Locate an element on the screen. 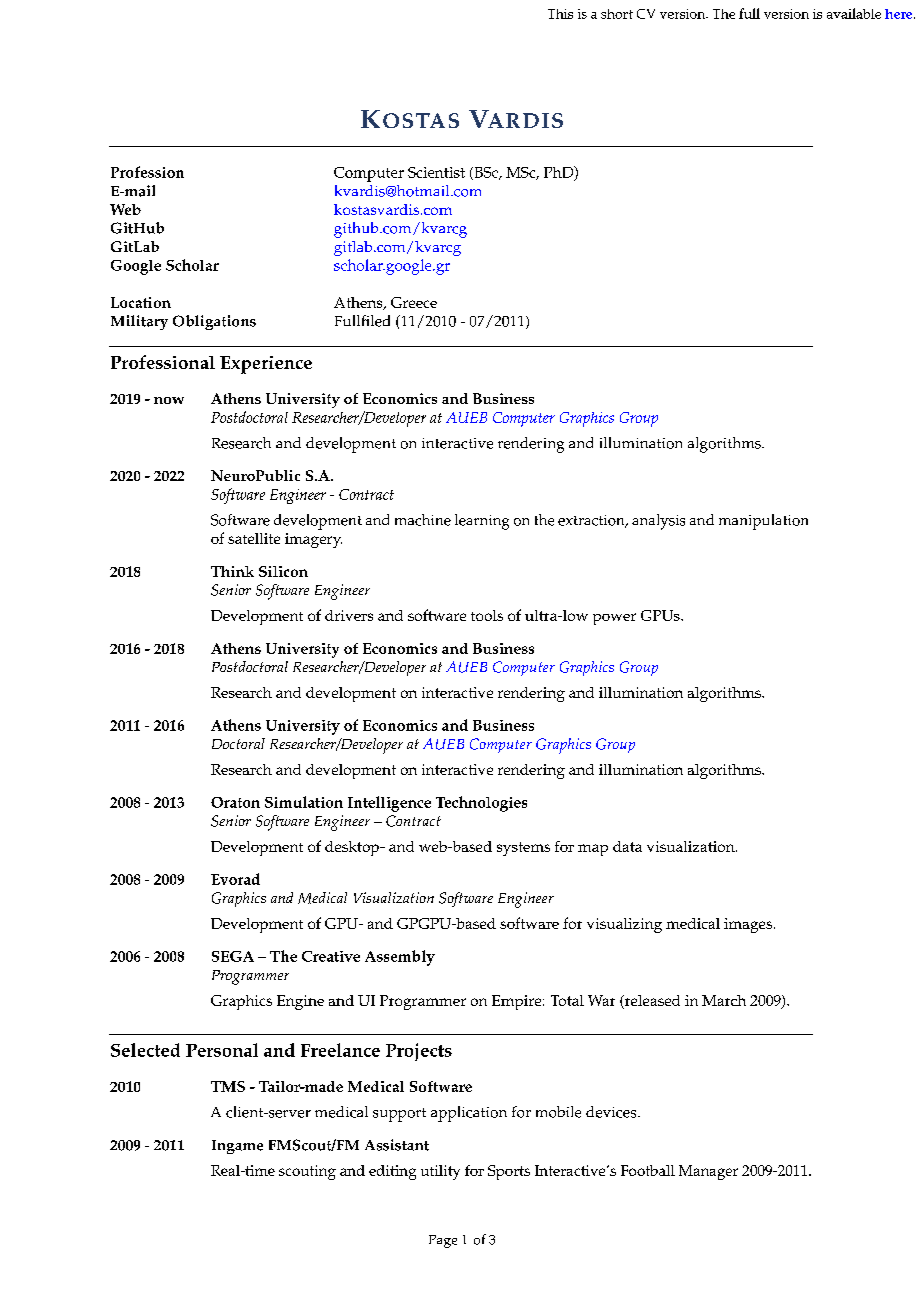  Ingame is located at coordinates (237, 1147).
